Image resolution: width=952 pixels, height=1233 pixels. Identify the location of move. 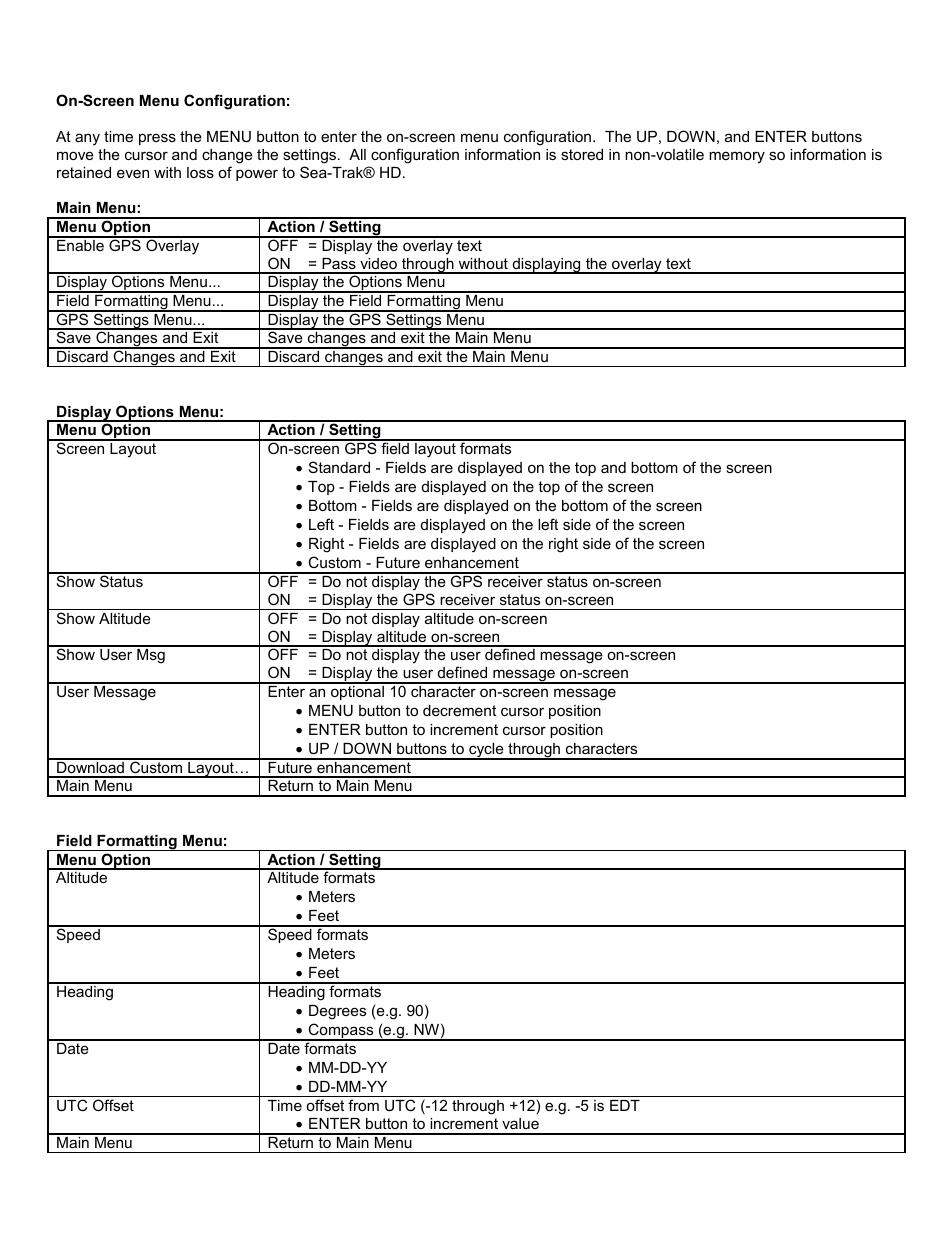
(75, 155).
